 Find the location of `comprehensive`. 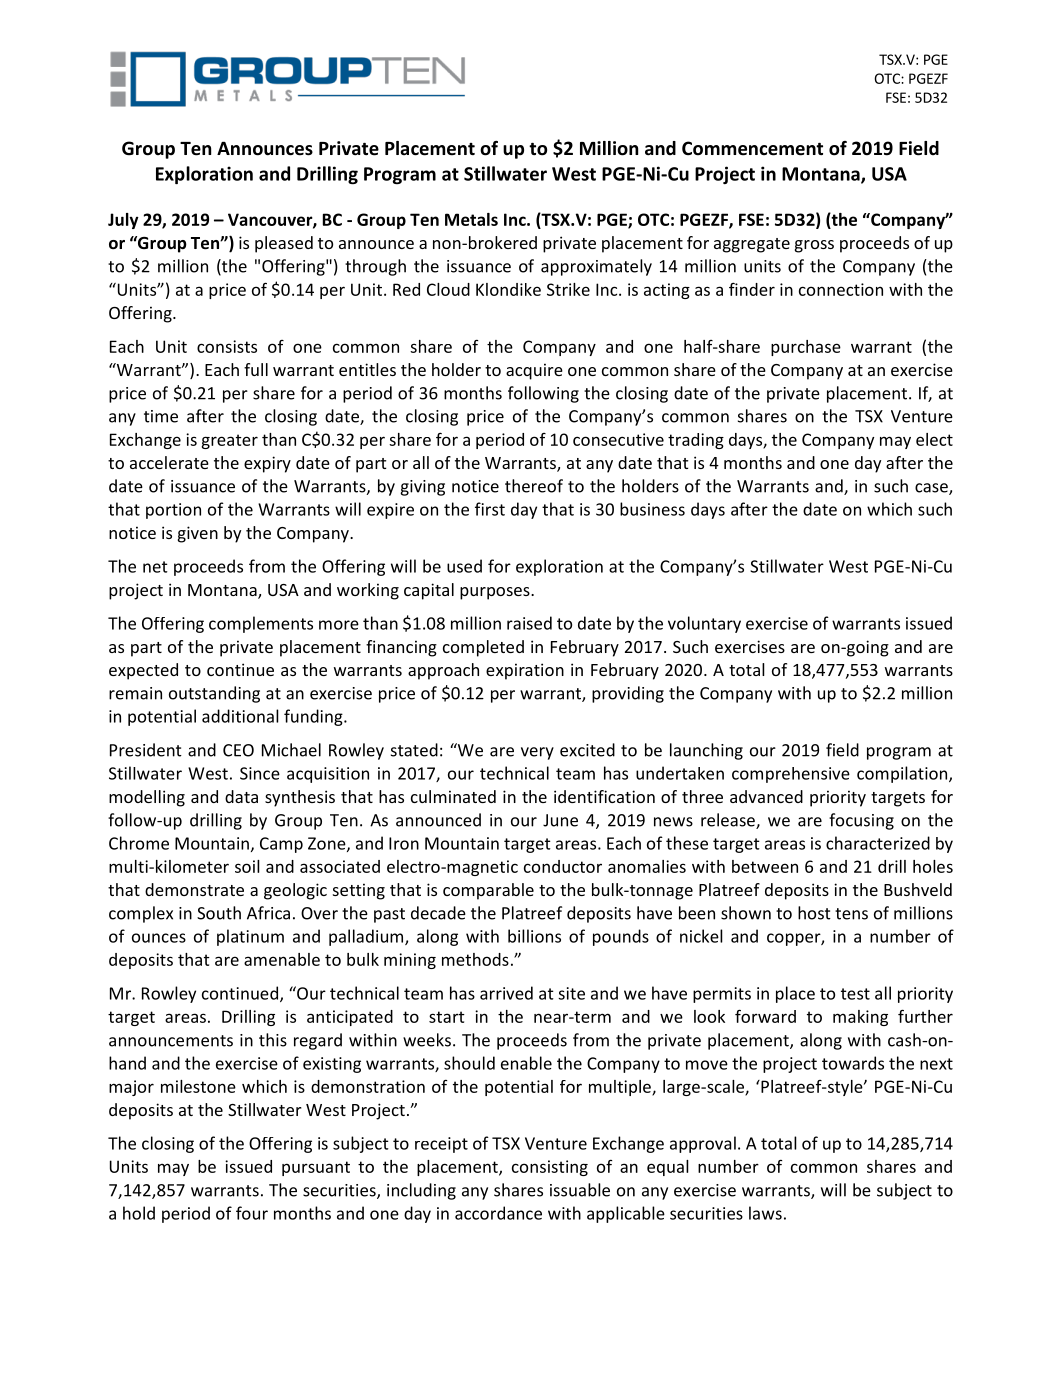

comprehensive is located at coordinates (791, 775).
